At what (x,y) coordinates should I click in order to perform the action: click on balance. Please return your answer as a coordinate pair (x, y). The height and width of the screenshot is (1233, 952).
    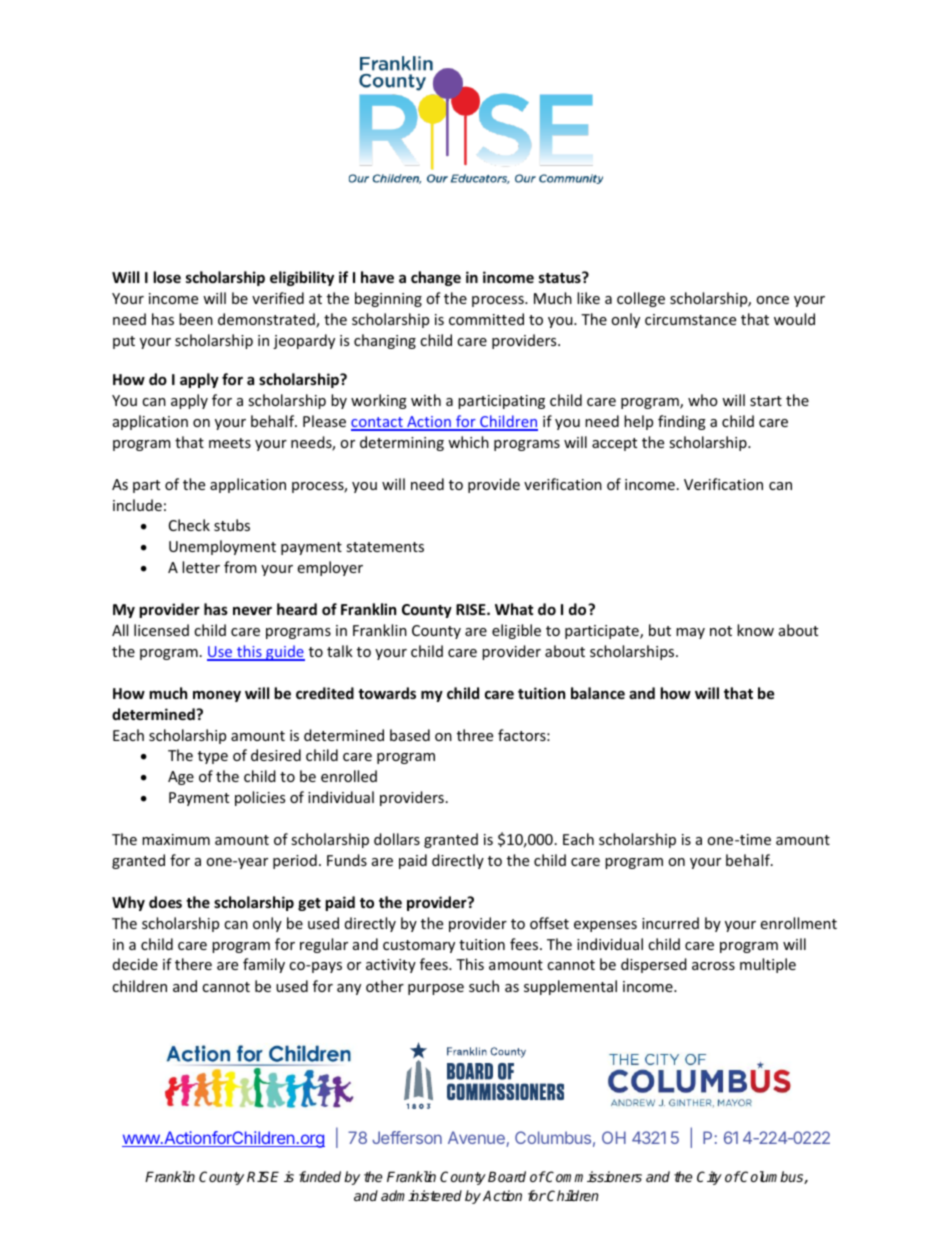
    Looking at the image, I should click on (598, 693).
